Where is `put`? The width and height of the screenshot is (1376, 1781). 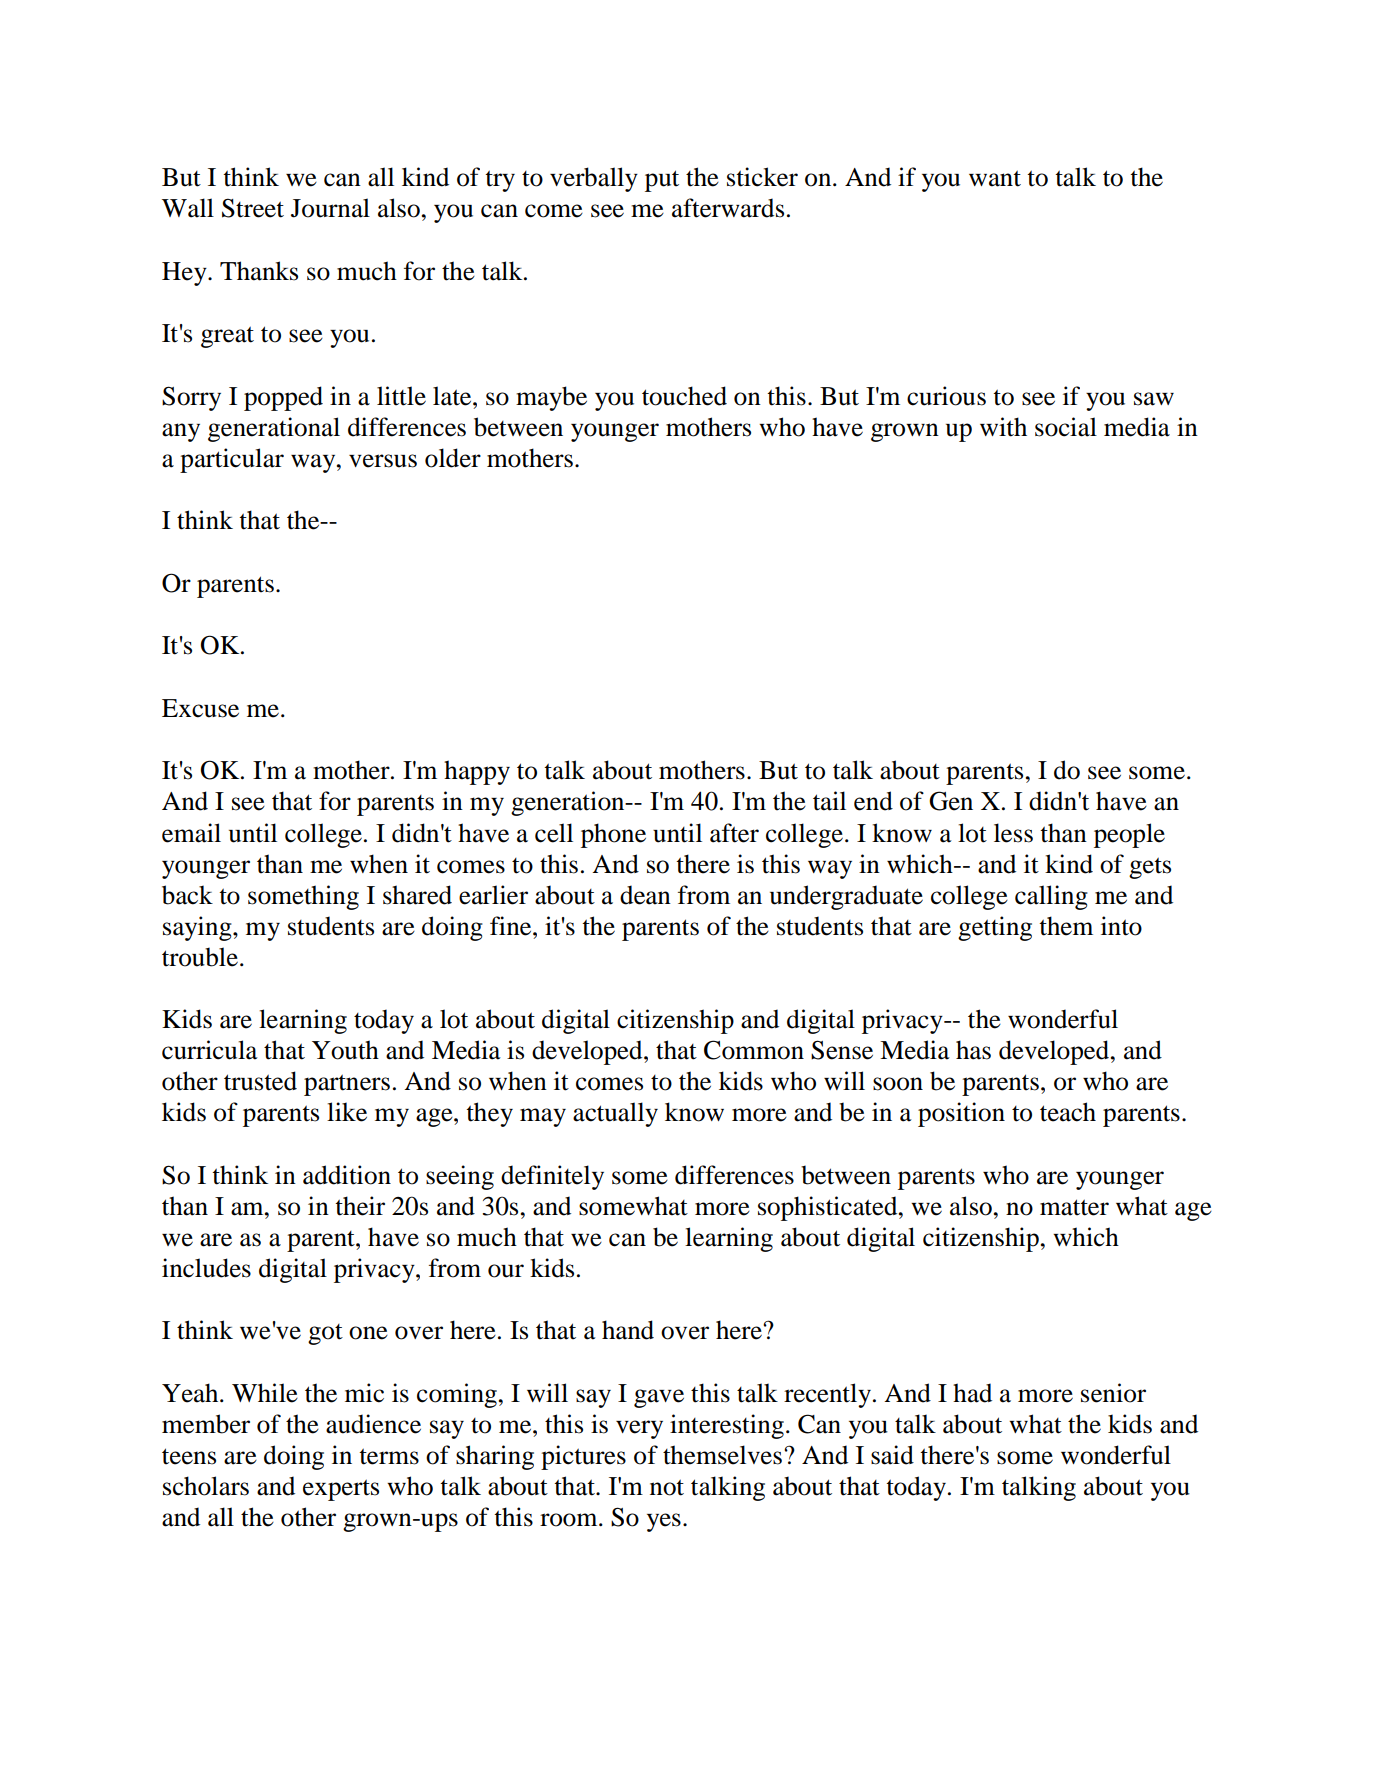
put is located at coordinates (662, 181).
